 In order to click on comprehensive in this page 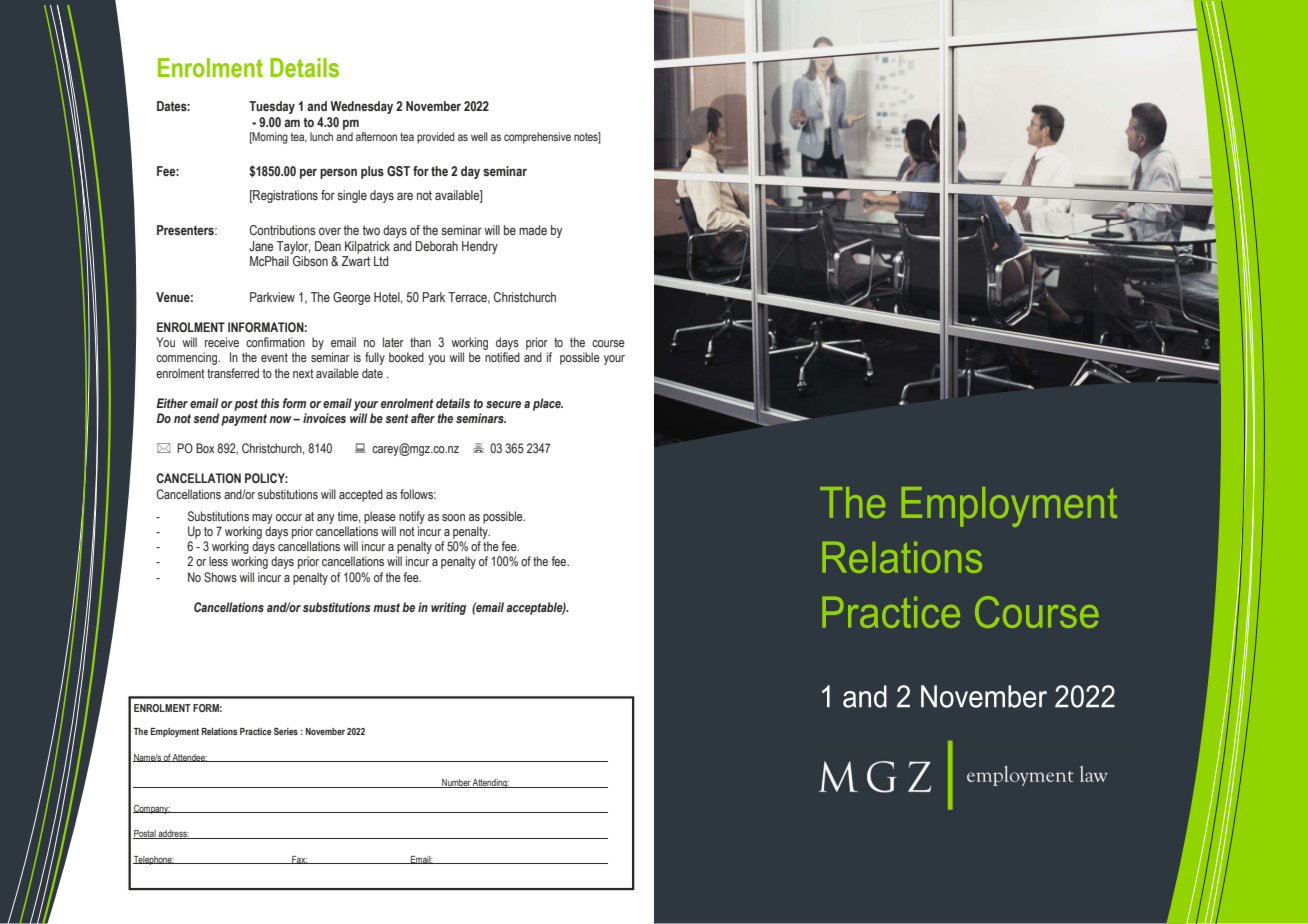, I will do `click(537, 138)`.
